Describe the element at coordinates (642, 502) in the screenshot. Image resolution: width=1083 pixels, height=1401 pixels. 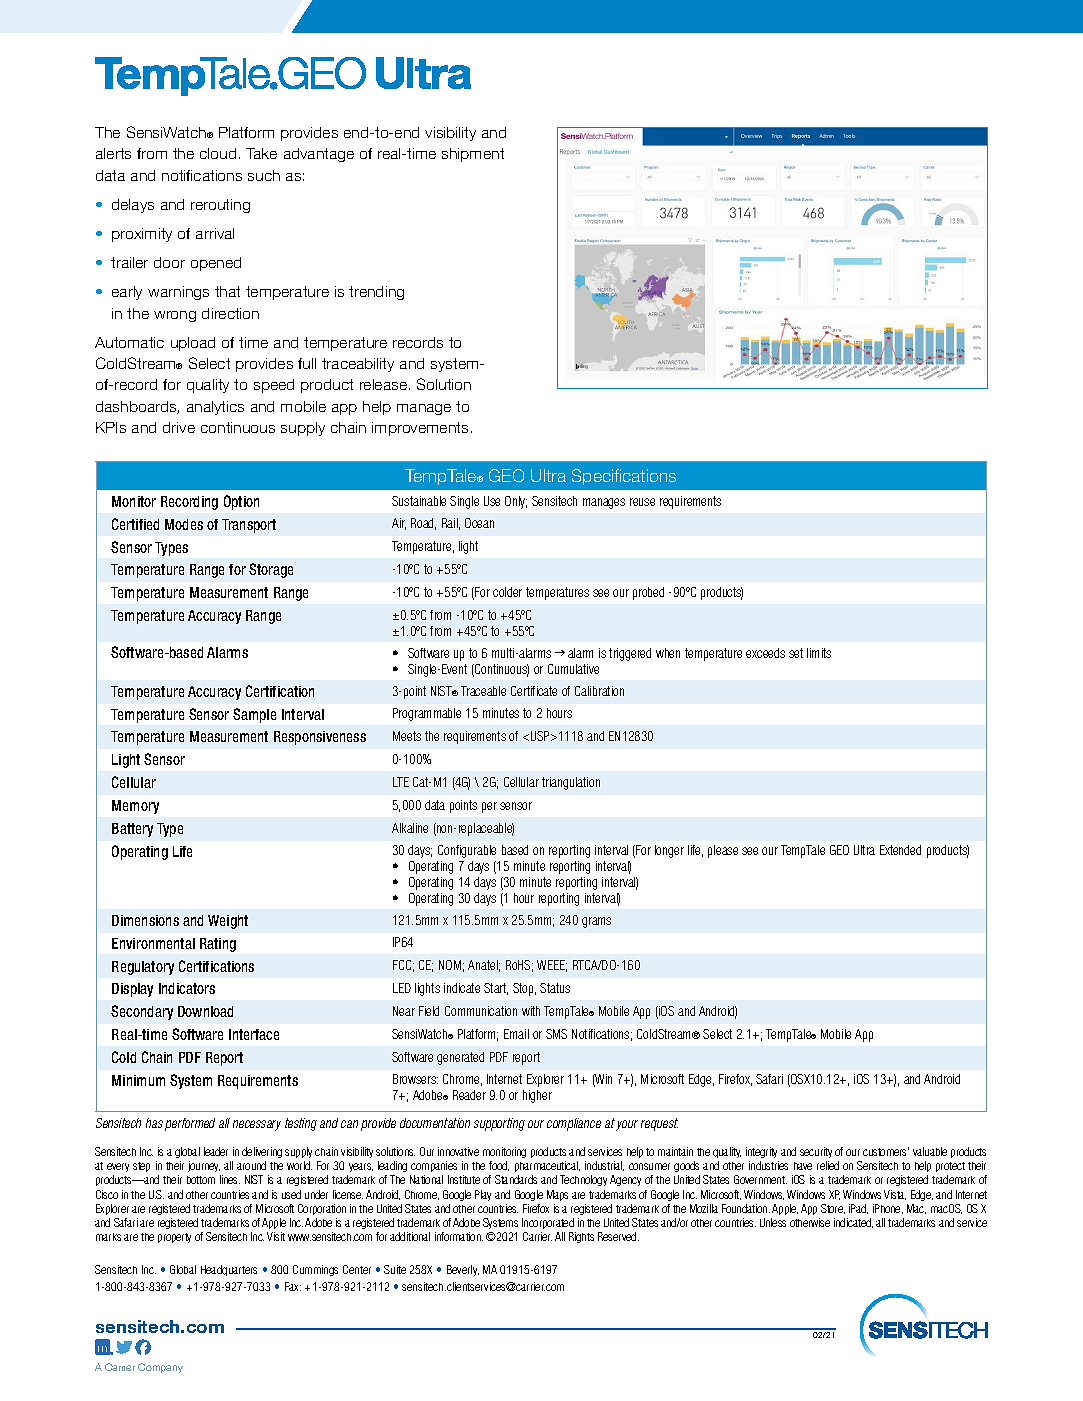
I see `reuse` at that location.
